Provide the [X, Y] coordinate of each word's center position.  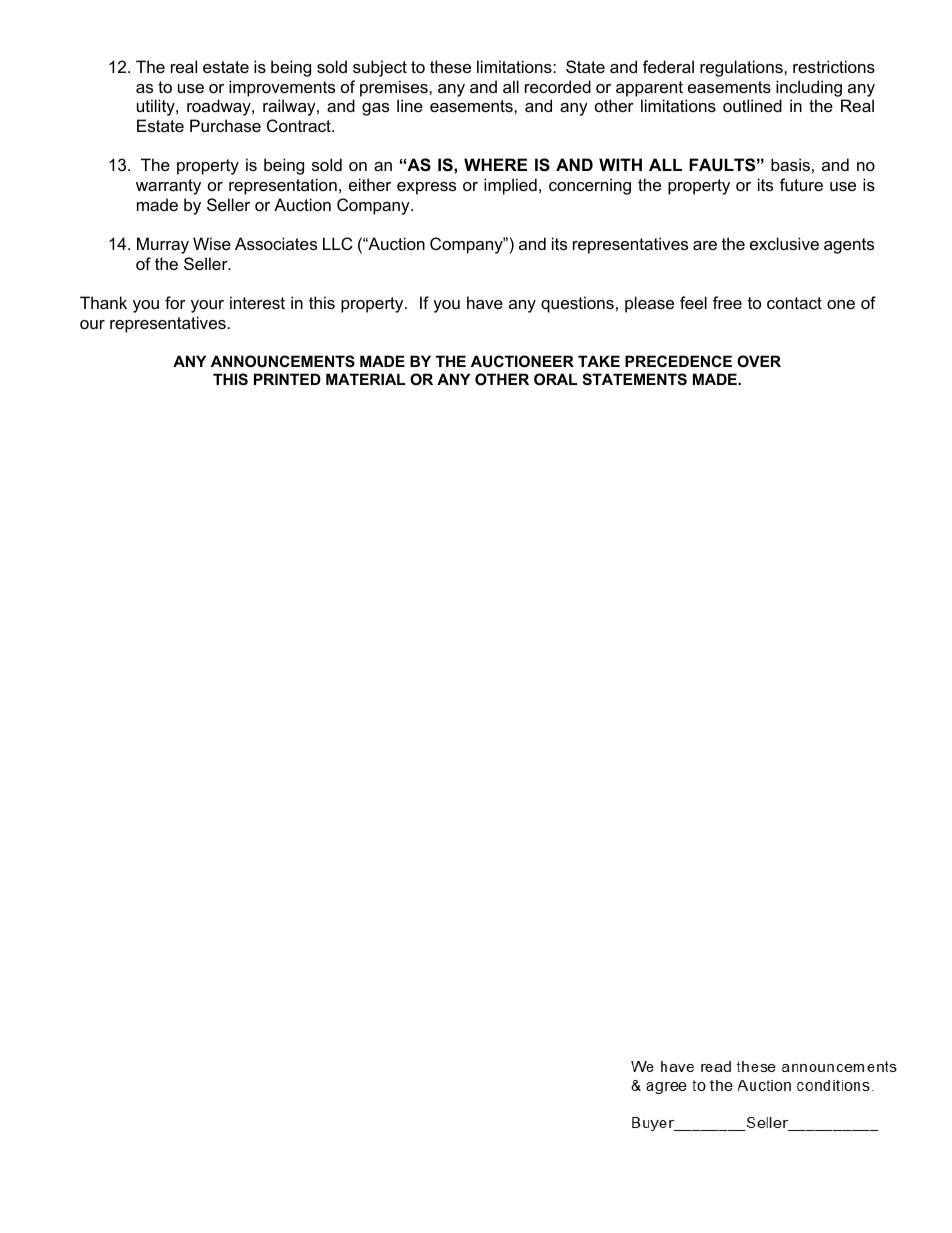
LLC [338, 243]
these [450, 66]
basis [790, 164]
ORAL [555, 379]
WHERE [495, 164]
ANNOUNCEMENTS [283, 361]
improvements [282, 88]
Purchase [225, 125]
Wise [212, 243]
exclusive [784, 243]
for [175, 302]
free [727, 302]
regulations [742, 68]
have [485, 302]
